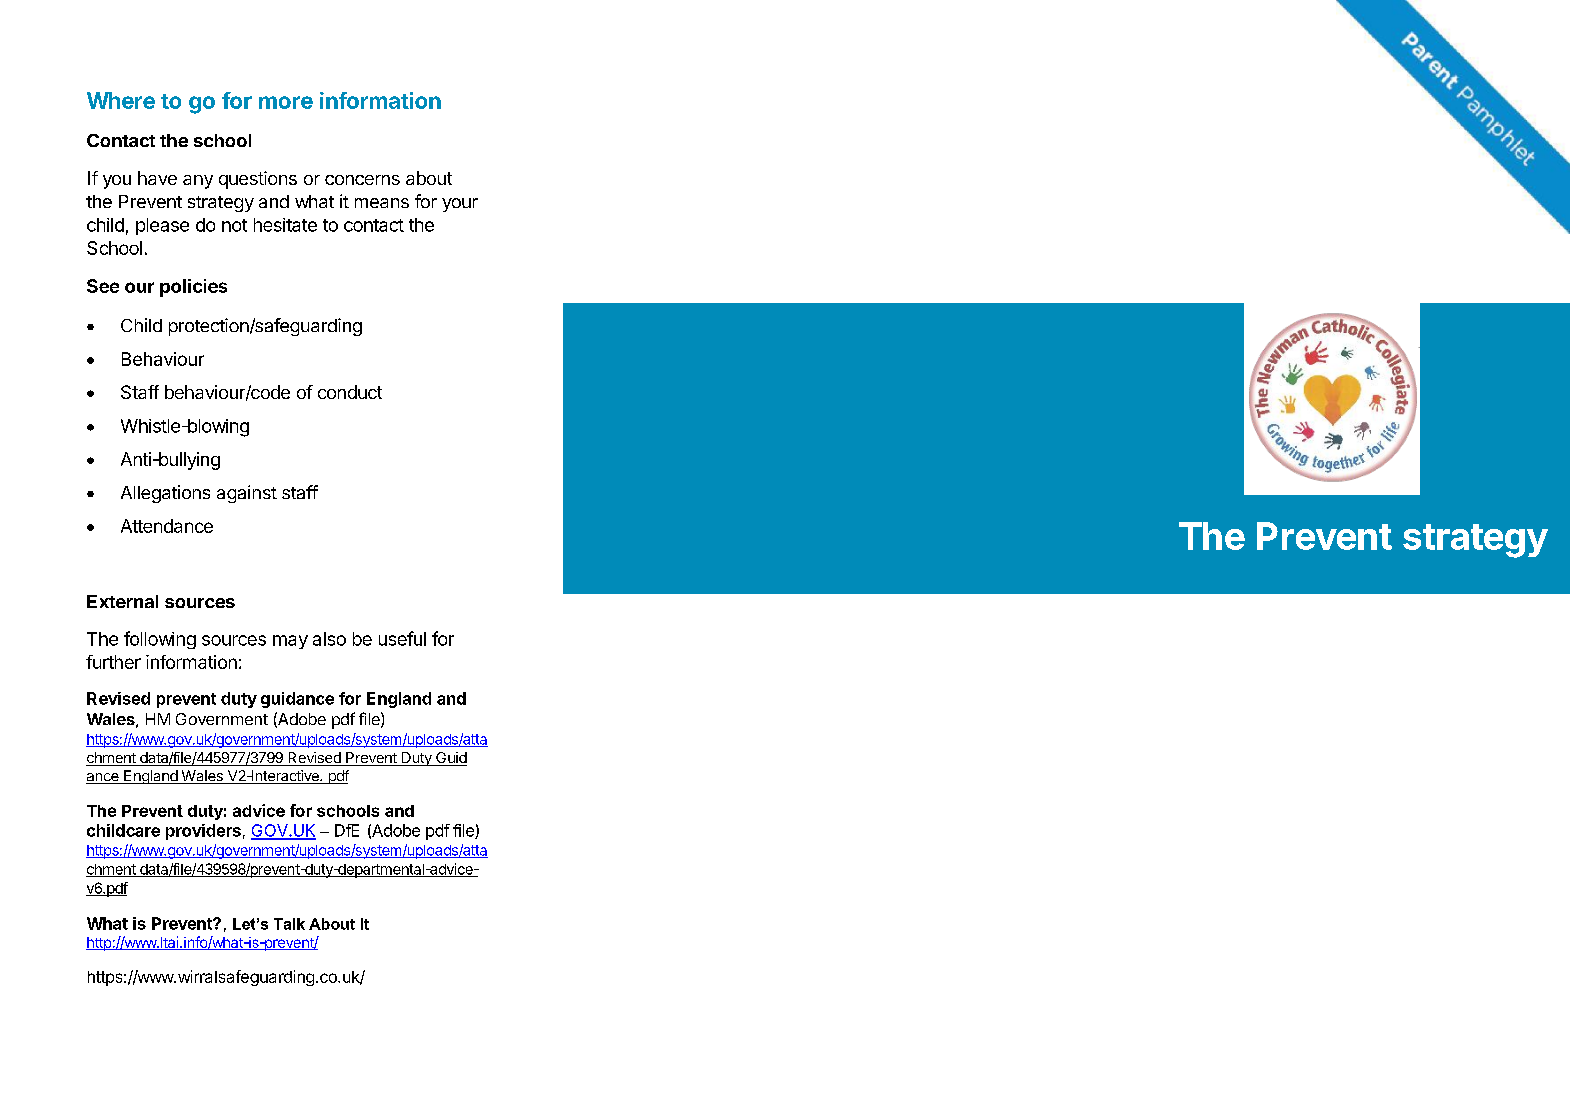 The width and height of the page is (1570, 1110). I want to click on useful, so click(402, 638).
